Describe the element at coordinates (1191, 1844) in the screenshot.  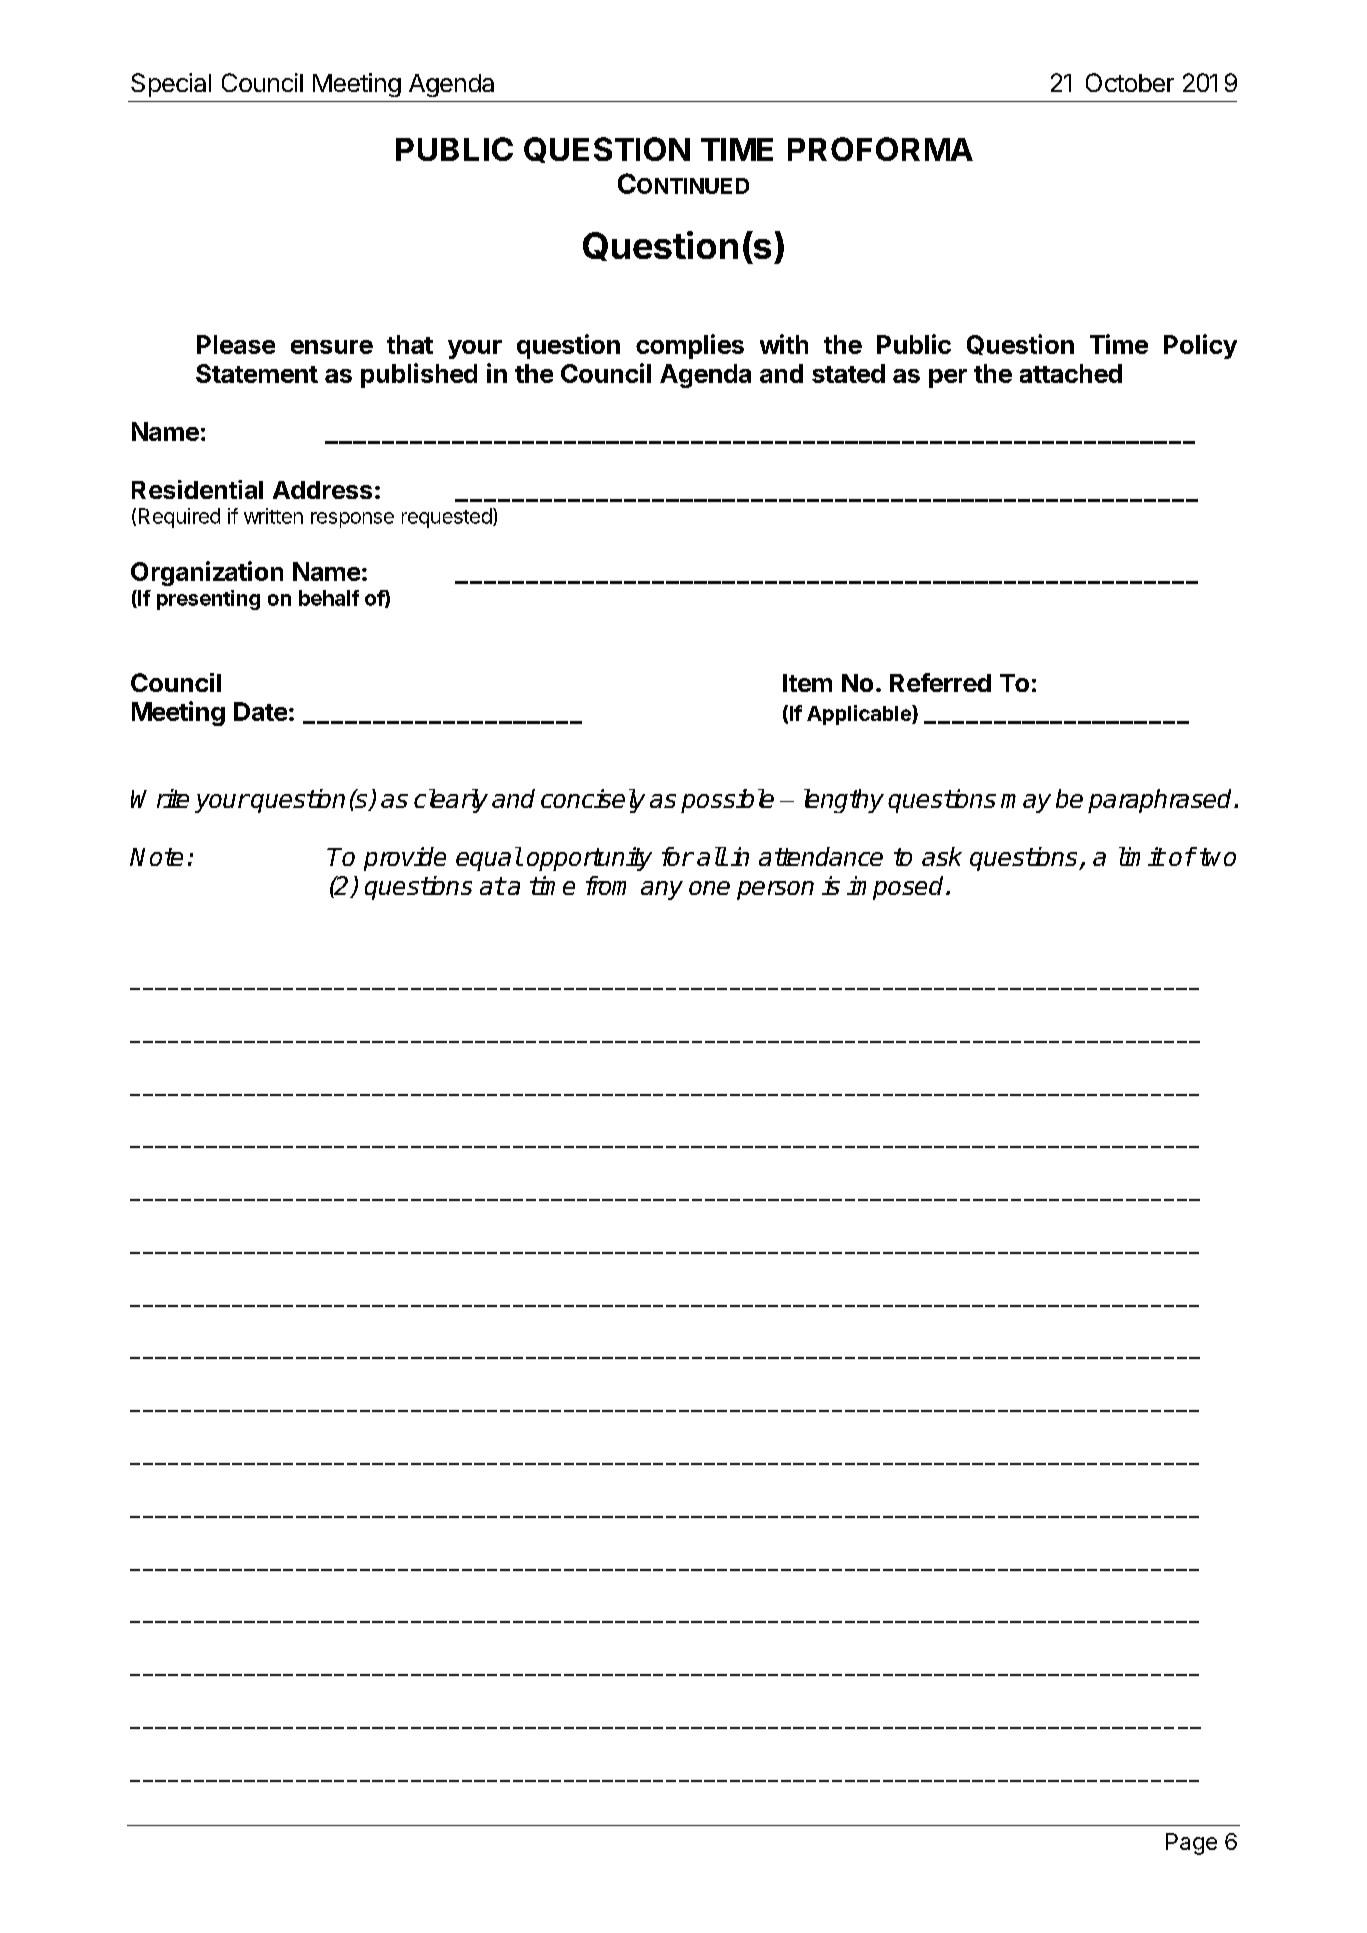
I see `Page` at that location.
